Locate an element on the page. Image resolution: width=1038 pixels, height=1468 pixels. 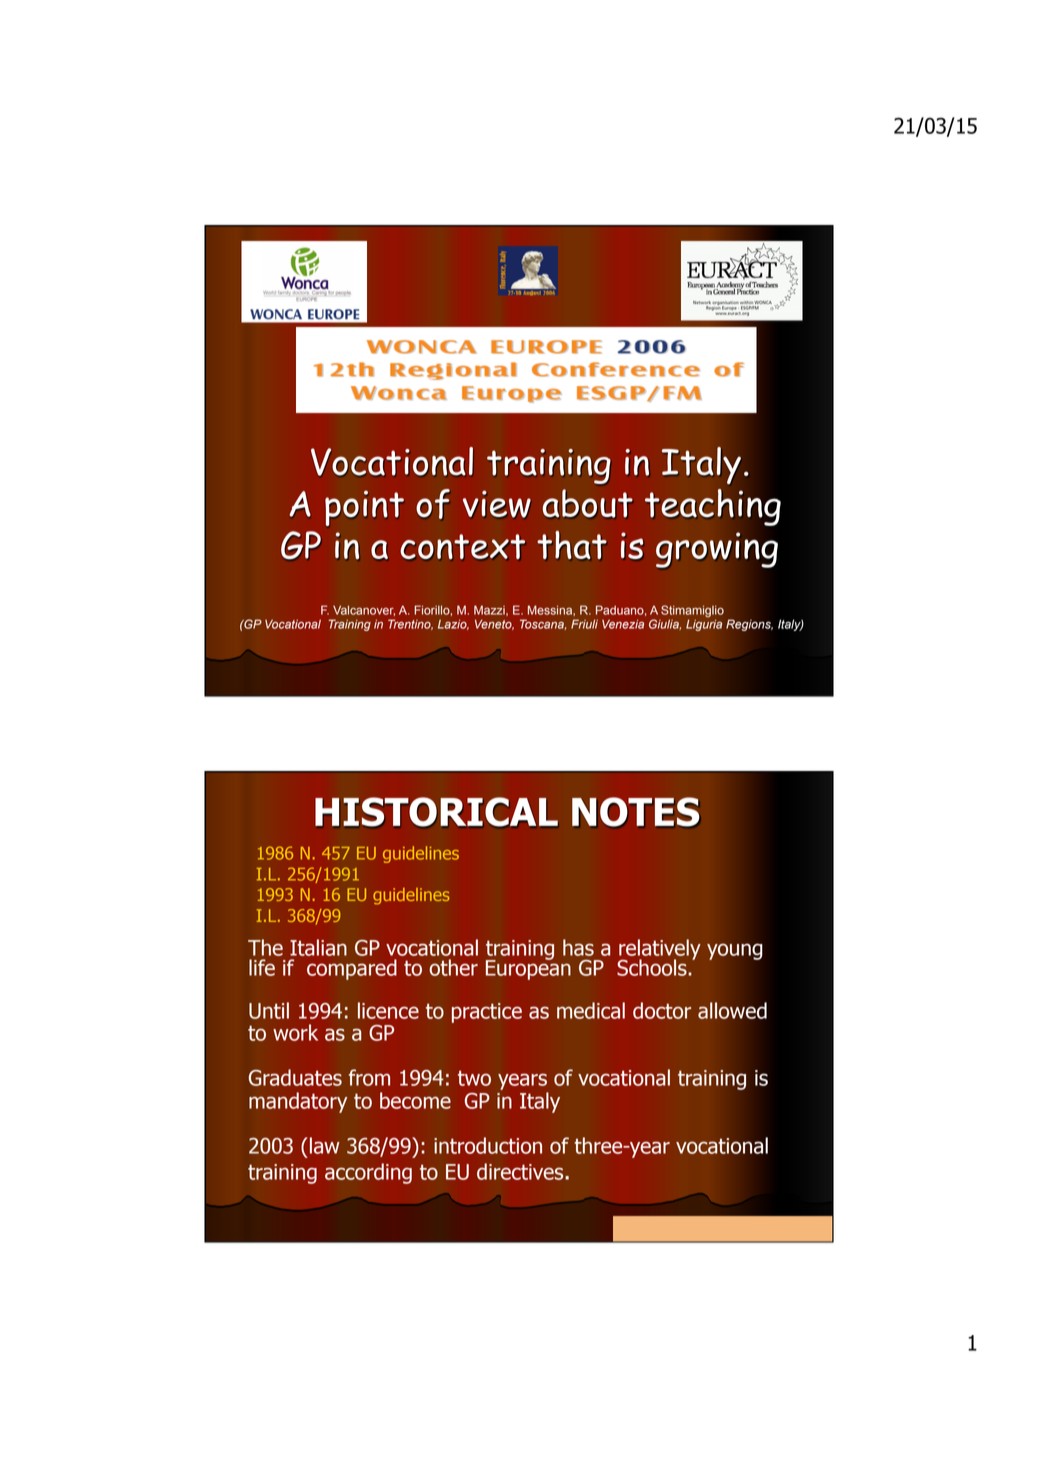
introduction is located at coordinates (488, 1145).
